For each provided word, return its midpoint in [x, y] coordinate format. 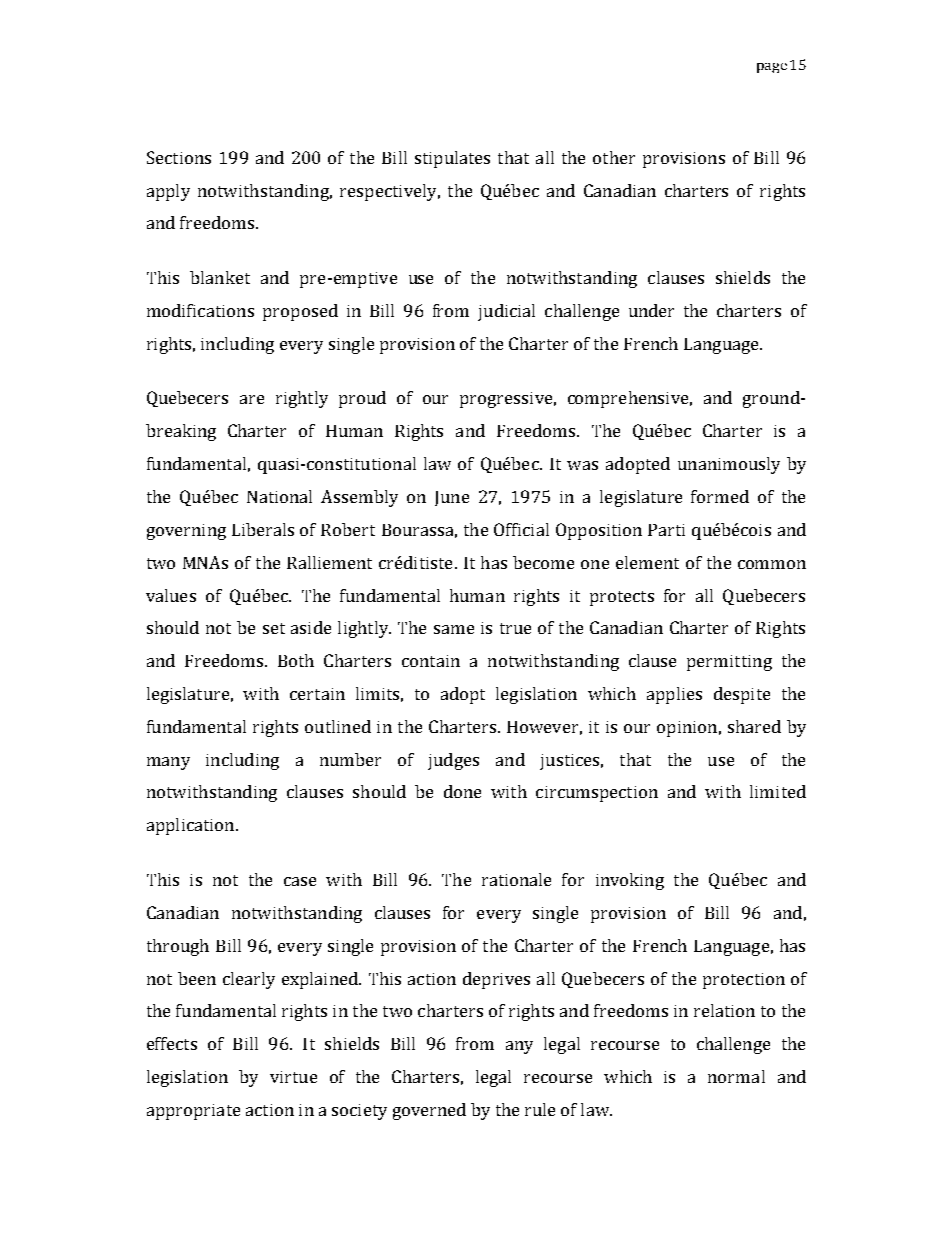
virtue [293, 1077]
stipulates [452, 159]
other [614, 157]
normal [736, 1076]
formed [720, 496]
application [192, 826]
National [279, 496]
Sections [179, 157]
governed [429, 1111]
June [452, 498]
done [462, 791]
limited [778, 791]
